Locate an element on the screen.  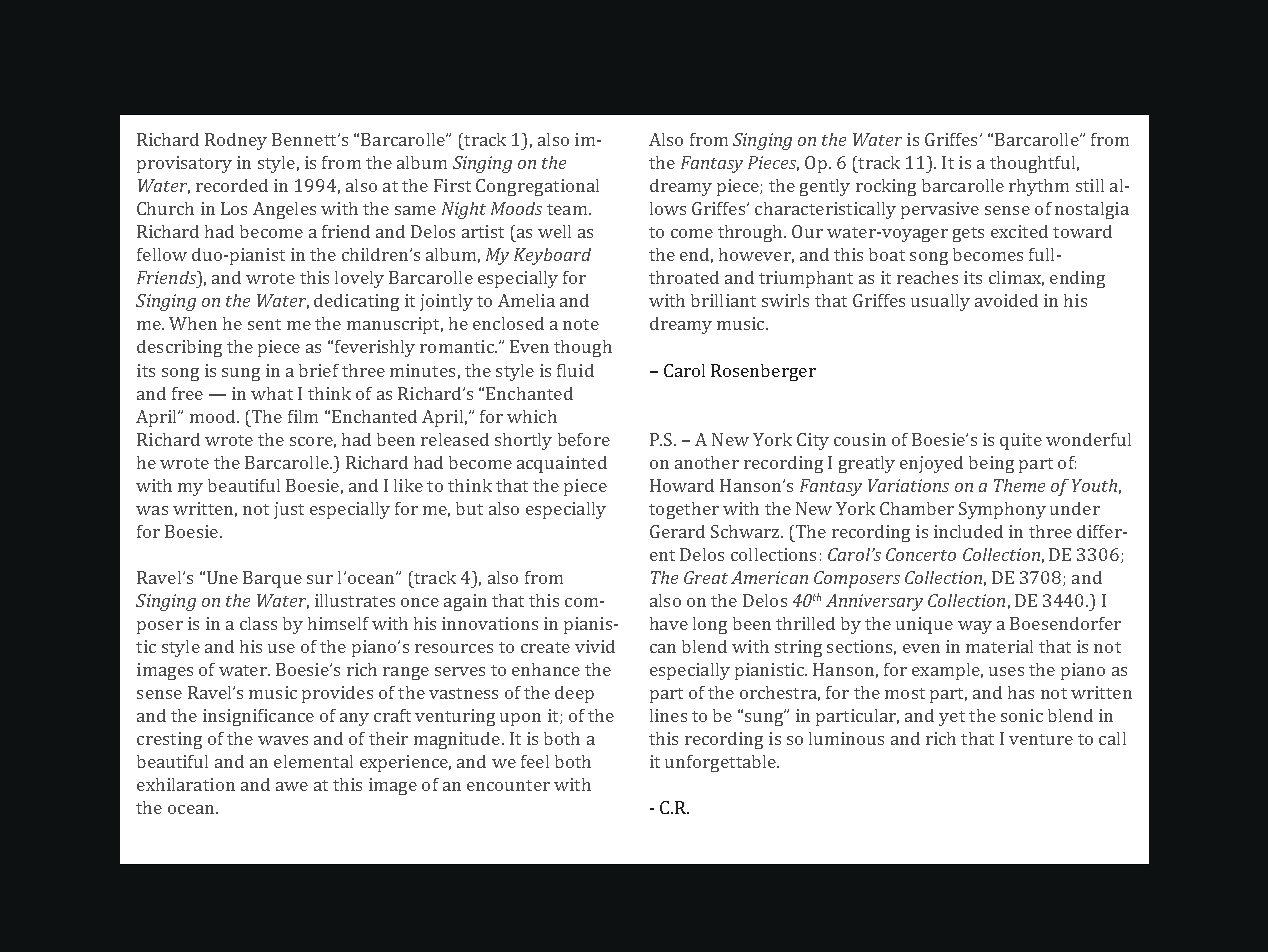
Rodney is located at coordinates (236, 141).
